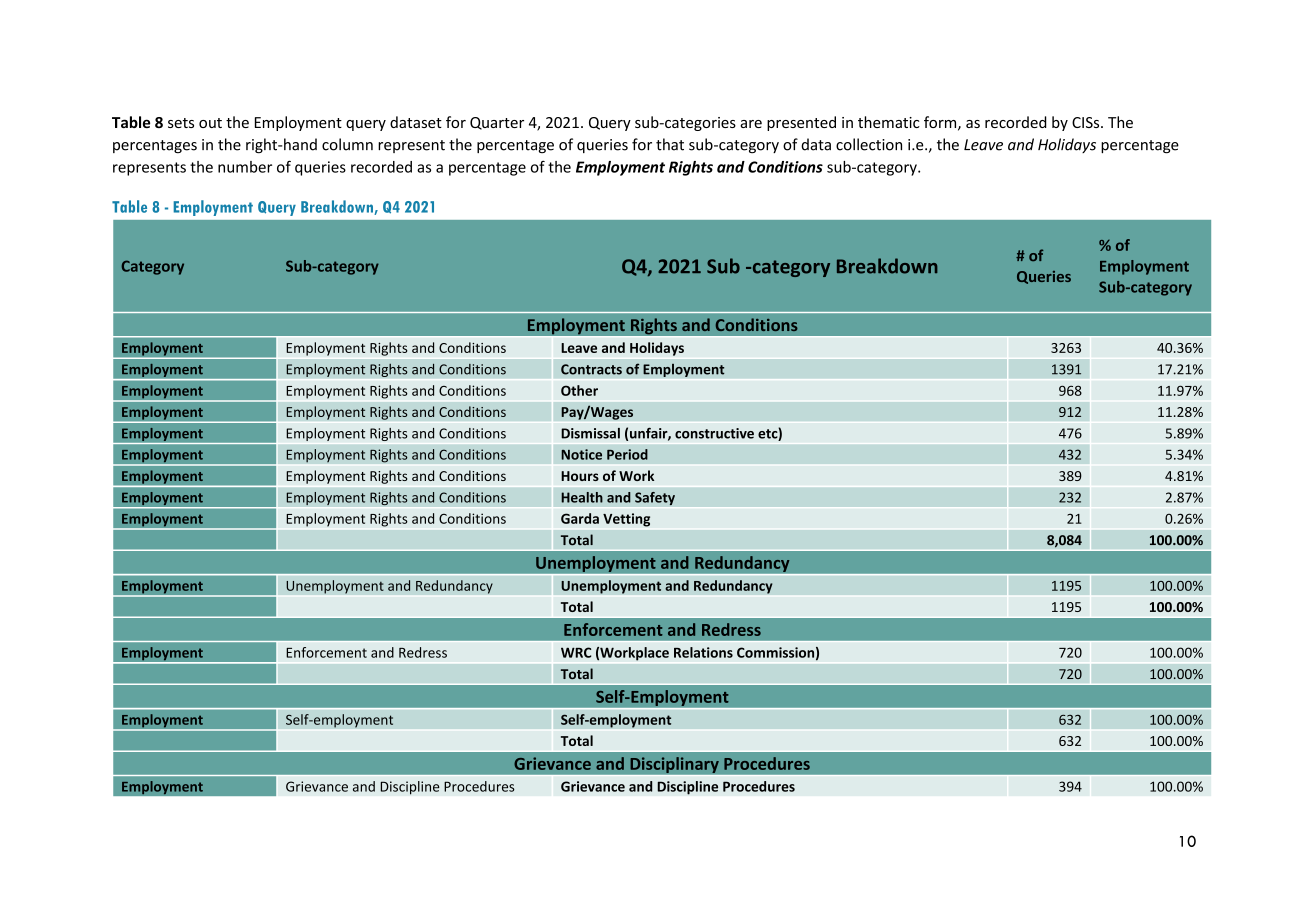  Describe the element at coordinates (497, 123) in the screenshot. I see `Quarter` at that location.
